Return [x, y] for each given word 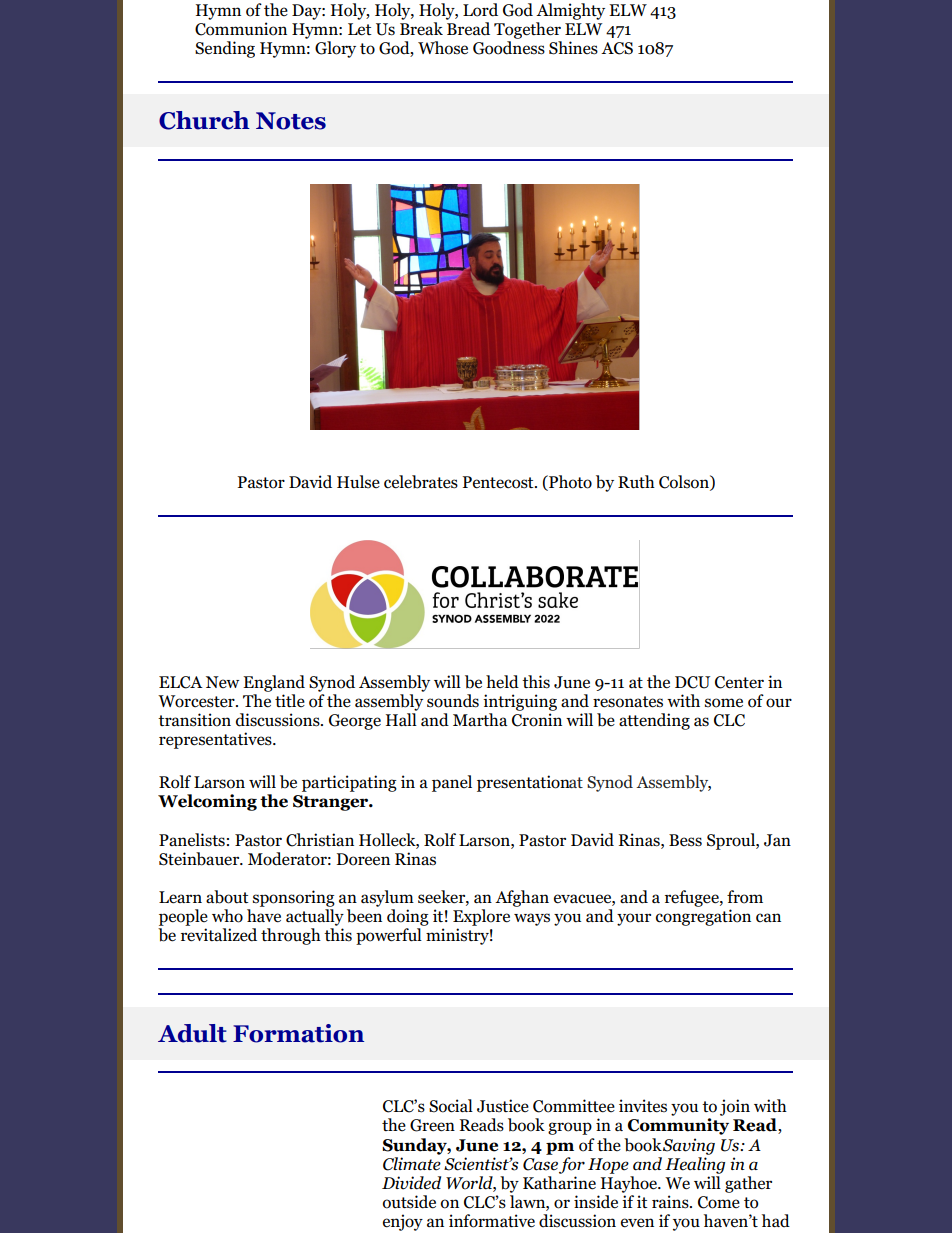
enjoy [403, 1222]
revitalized [219, 935]
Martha [480, 719]
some [724, 703]
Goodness [509, 48]
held [502, 682]
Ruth [636, 482]
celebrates [421, 482]
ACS [617, 48]
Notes [291, 121]
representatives [216, 740]
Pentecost [499, 482]
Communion [241, 29]
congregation [703, 917]
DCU [692, 682]
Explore [481, 917]
